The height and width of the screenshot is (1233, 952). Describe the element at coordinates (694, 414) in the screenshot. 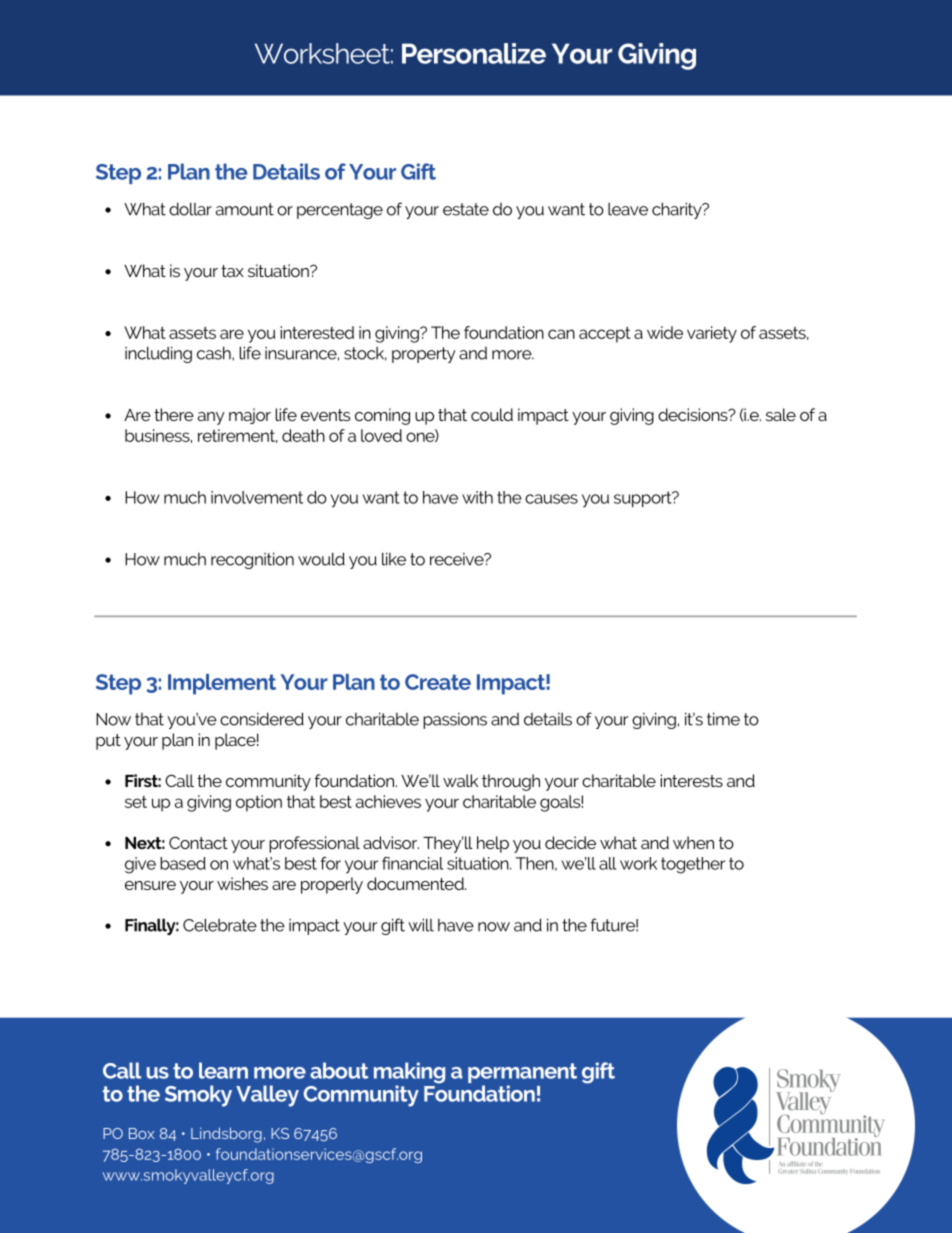

I see `decisions` at that location.
